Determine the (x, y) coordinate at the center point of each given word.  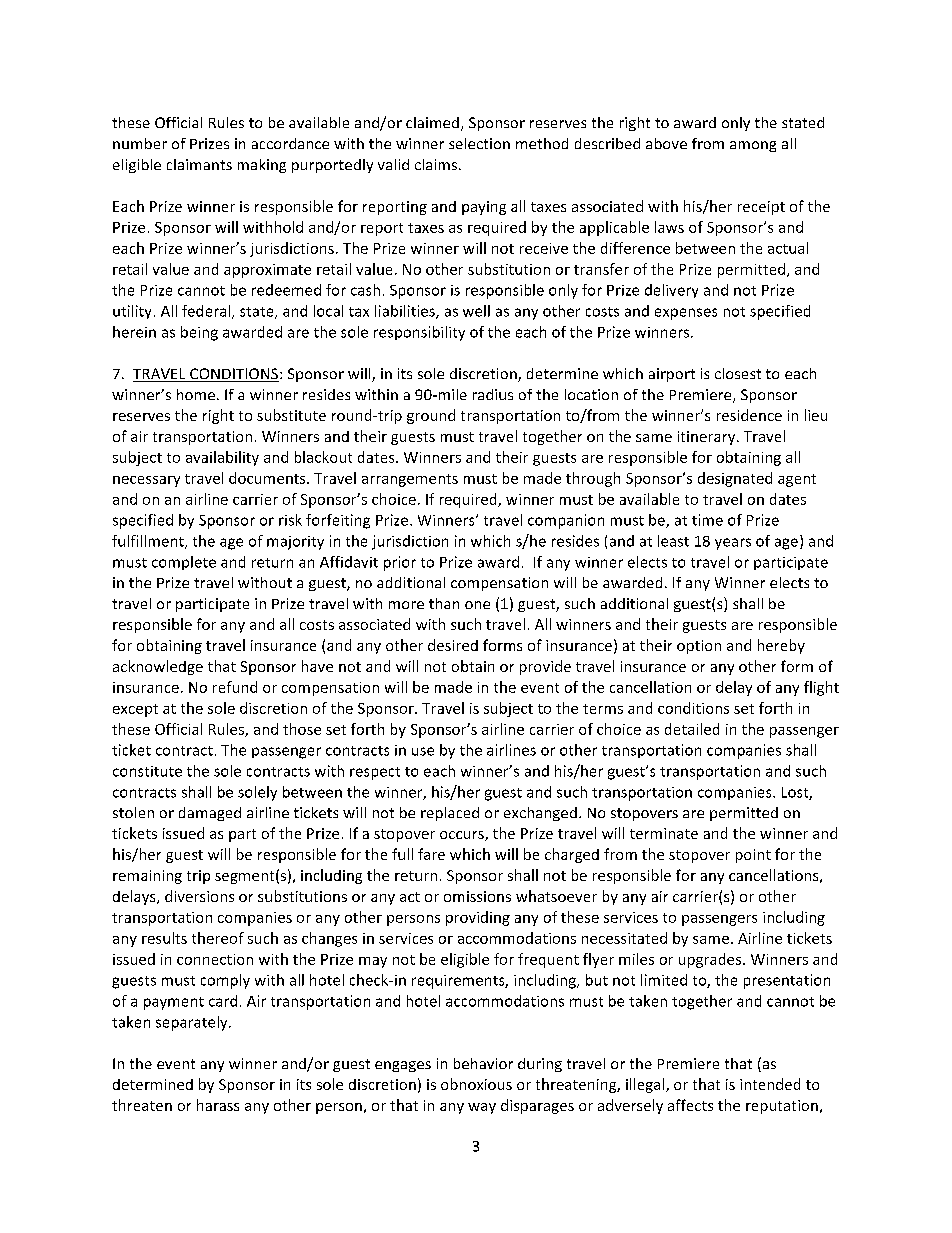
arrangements (410, 480)
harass (218, 1105)
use (423, 751)
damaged (210, 814)
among (753, 146)
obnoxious (476, 1084)
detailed (692, 729)
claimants (199, 164)
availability (222, 458)
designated (735, 479)
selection (479, 143)
